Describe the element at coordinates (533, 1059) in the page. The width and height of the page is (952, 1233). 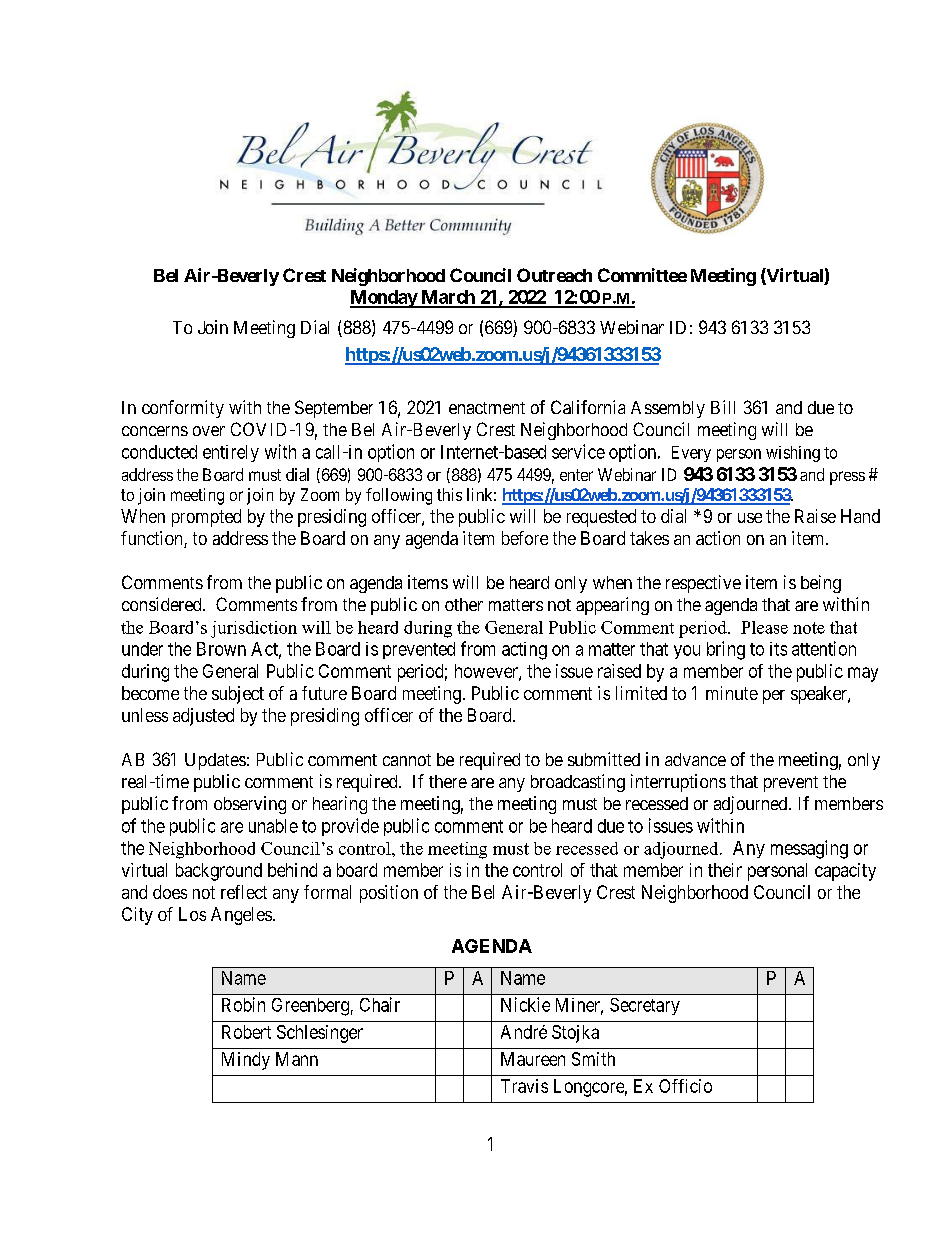
I see `Maureen` at that location.
